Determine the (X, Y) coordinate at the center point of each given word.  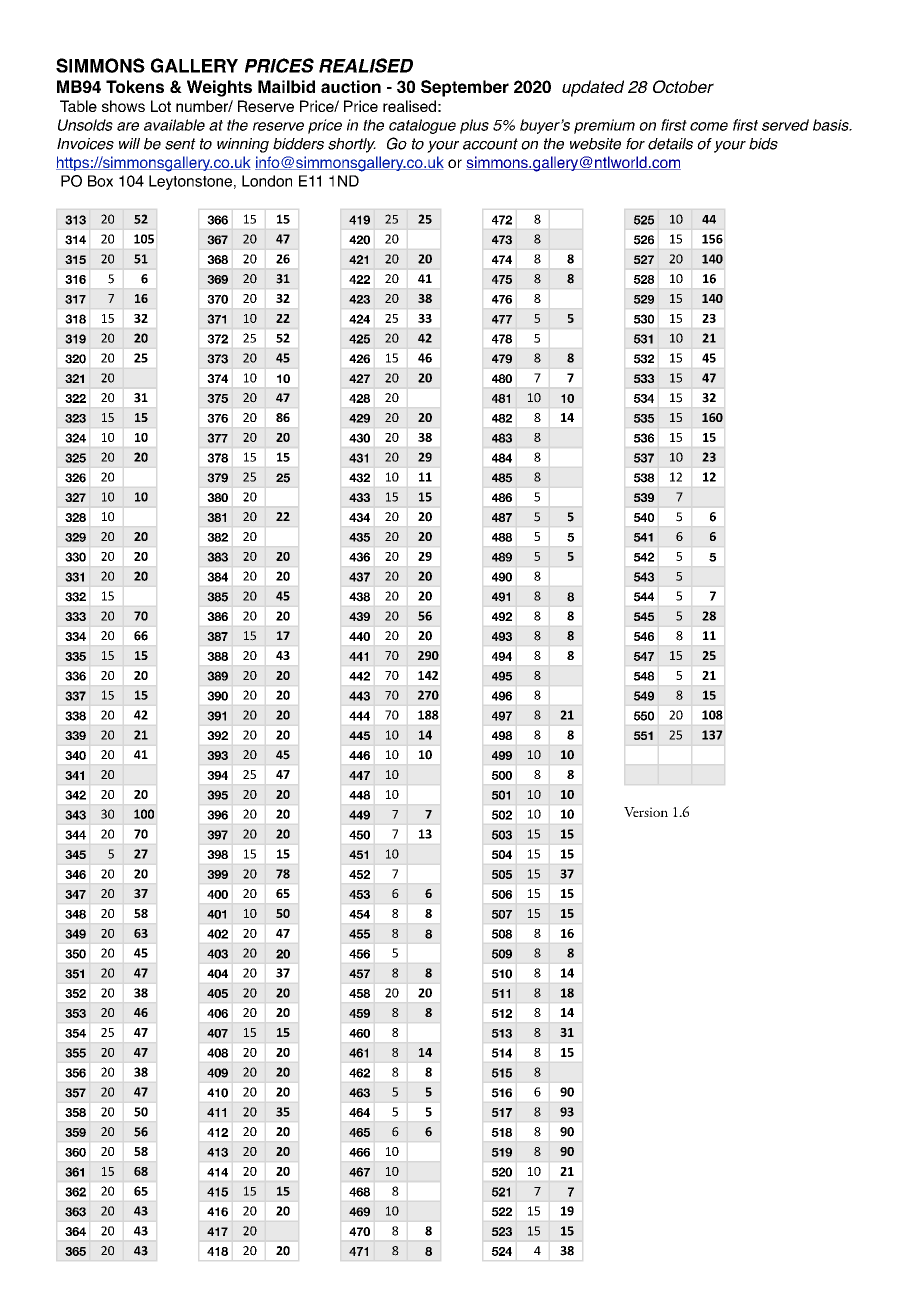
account (490, 144)
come (709, 126)
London (267, 181)
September (465, 88)
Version (646, 812)
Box (100, 181)
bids (763, 144)
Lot (161, 106)
